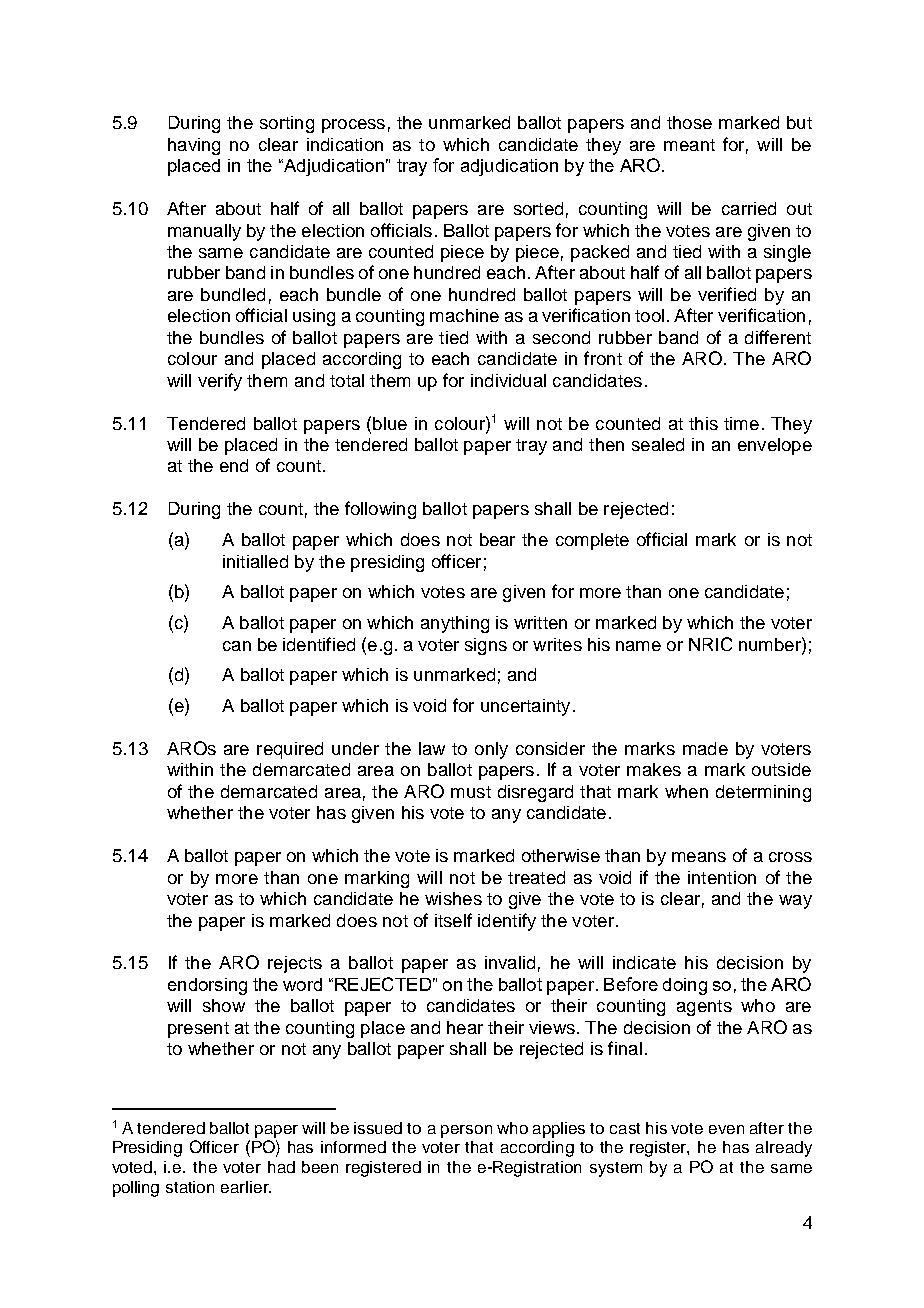 This page has height=1308, width=924. Describe the element at coordinates (703, 423) in the page. I see `this` at that location.
